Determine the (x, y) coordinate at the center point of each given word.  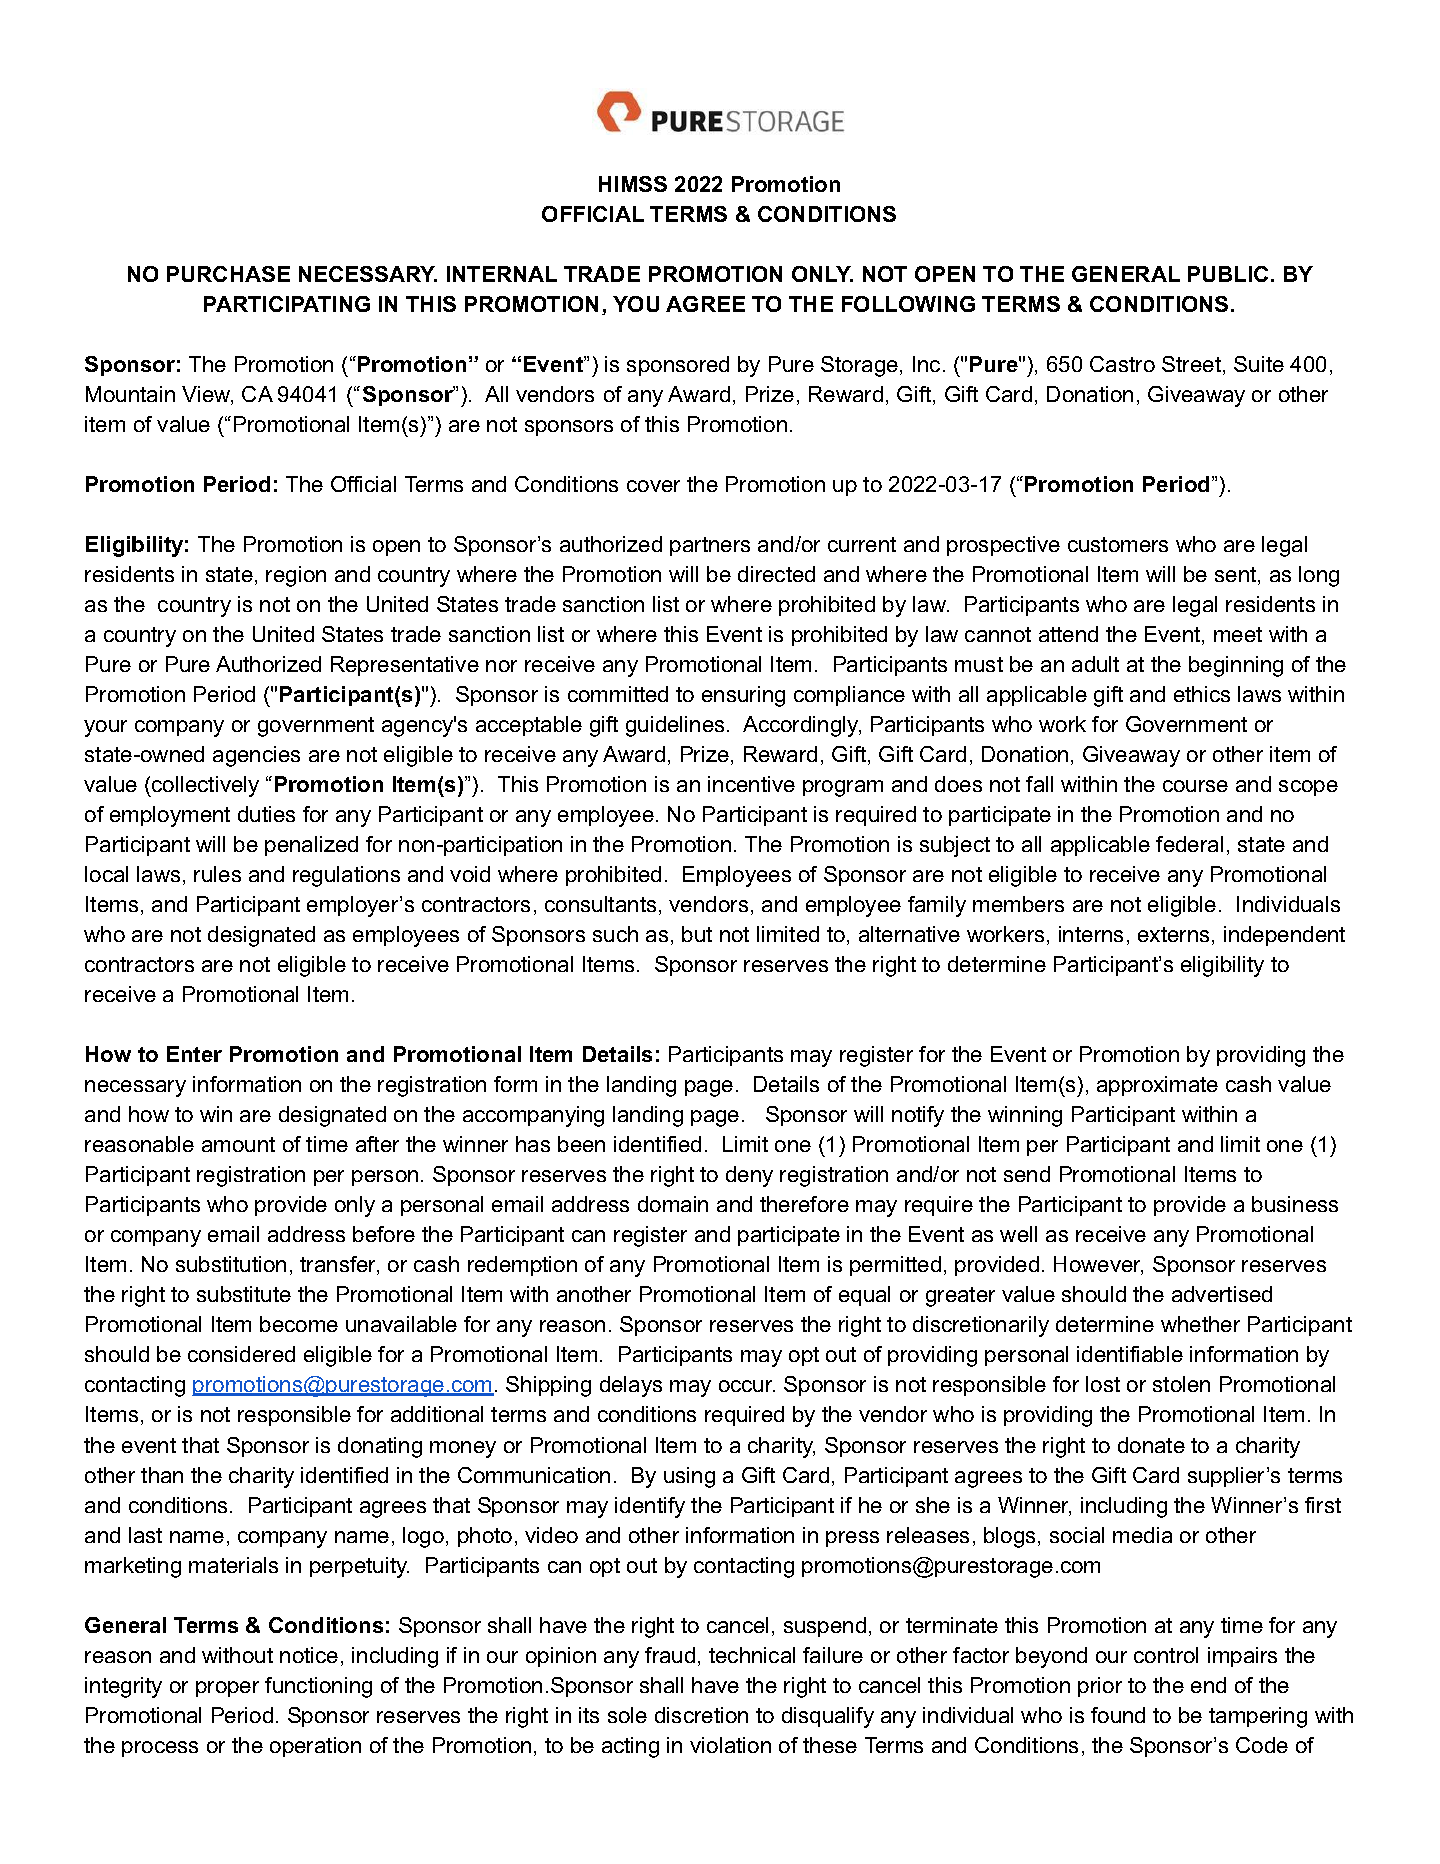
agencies (256, 756)
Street (1193, 365)
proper (227, 1689)
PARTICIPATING (287, 304)
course (1195, 786)
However (1098, 1265)
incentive (751, 784)
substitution (231, 1264)
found (1118, 1715)
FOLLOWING (908, 304)
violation (730, 1745)
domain (673, 1204)
